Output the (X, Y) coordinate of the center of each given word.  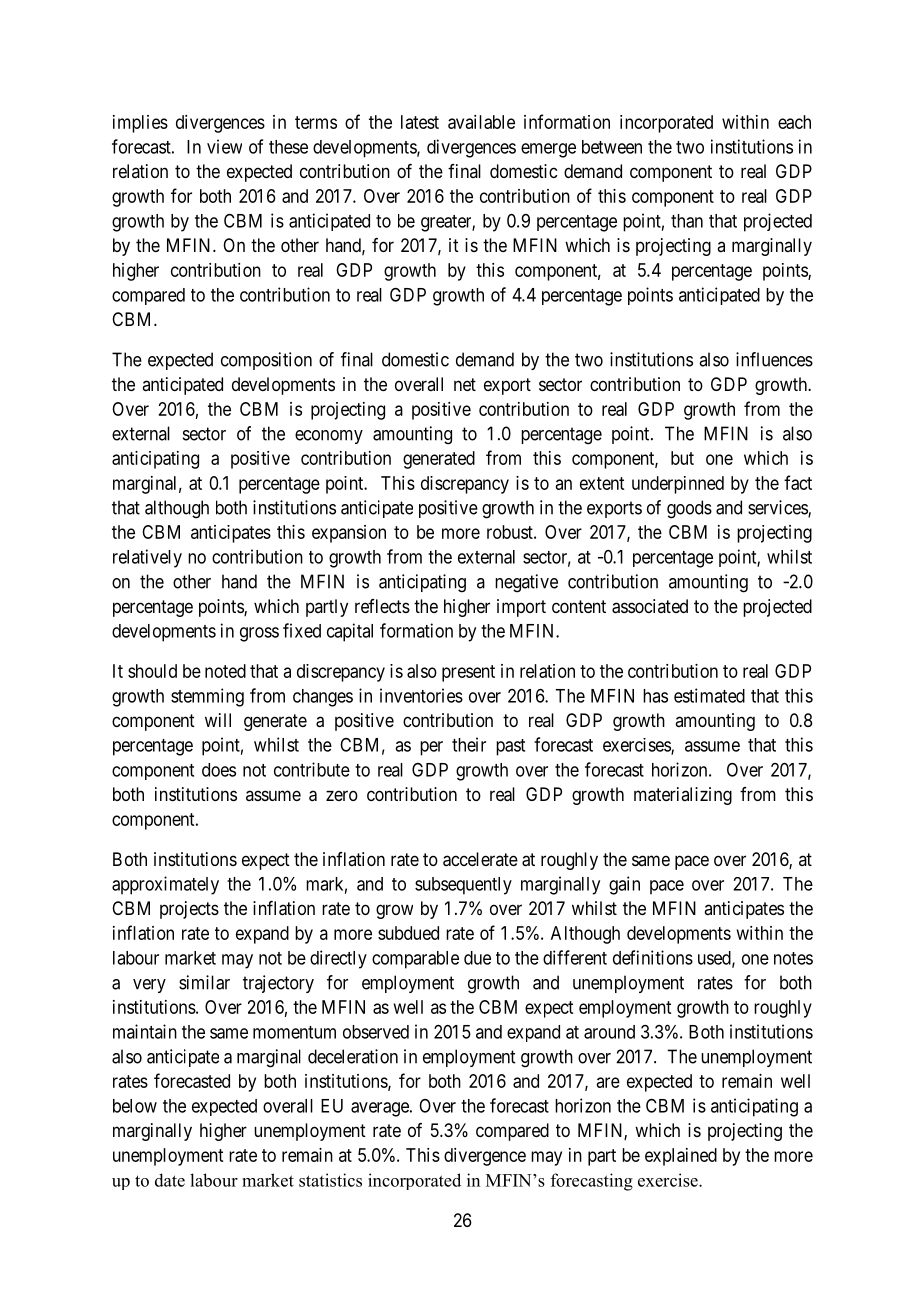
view (224, 146)
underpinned (678, 485)
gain (624, 885)
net (465, 384)
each (794, 122)
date (170, 1180)
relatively (147, 558)
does (219, 770)
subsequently (463, 886)
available (481, 122)
